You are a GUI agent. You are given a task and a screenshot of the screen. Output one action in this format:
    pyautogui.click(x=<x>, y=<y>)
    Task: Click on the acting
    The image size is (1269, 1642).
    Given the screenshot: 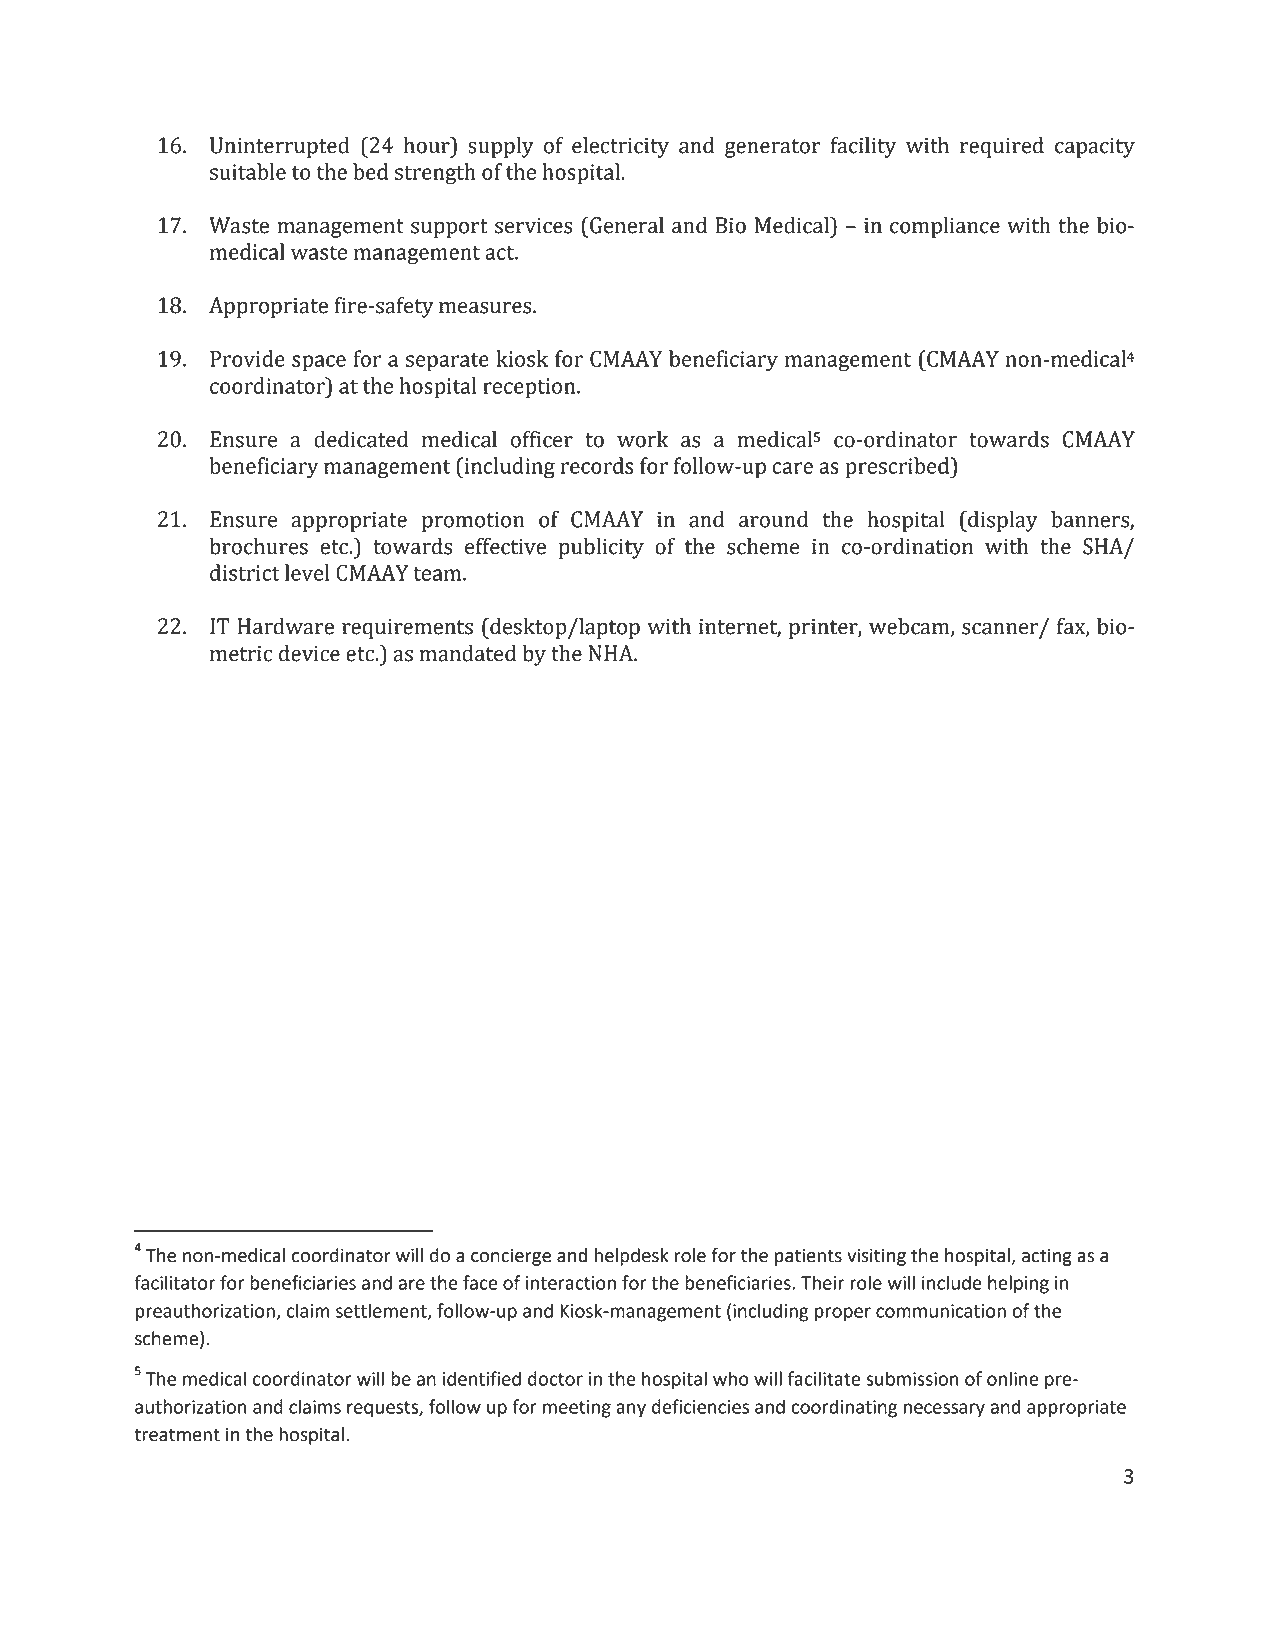 What is the action you would take?
    pyautogui.click(x=1047, y=1257)
